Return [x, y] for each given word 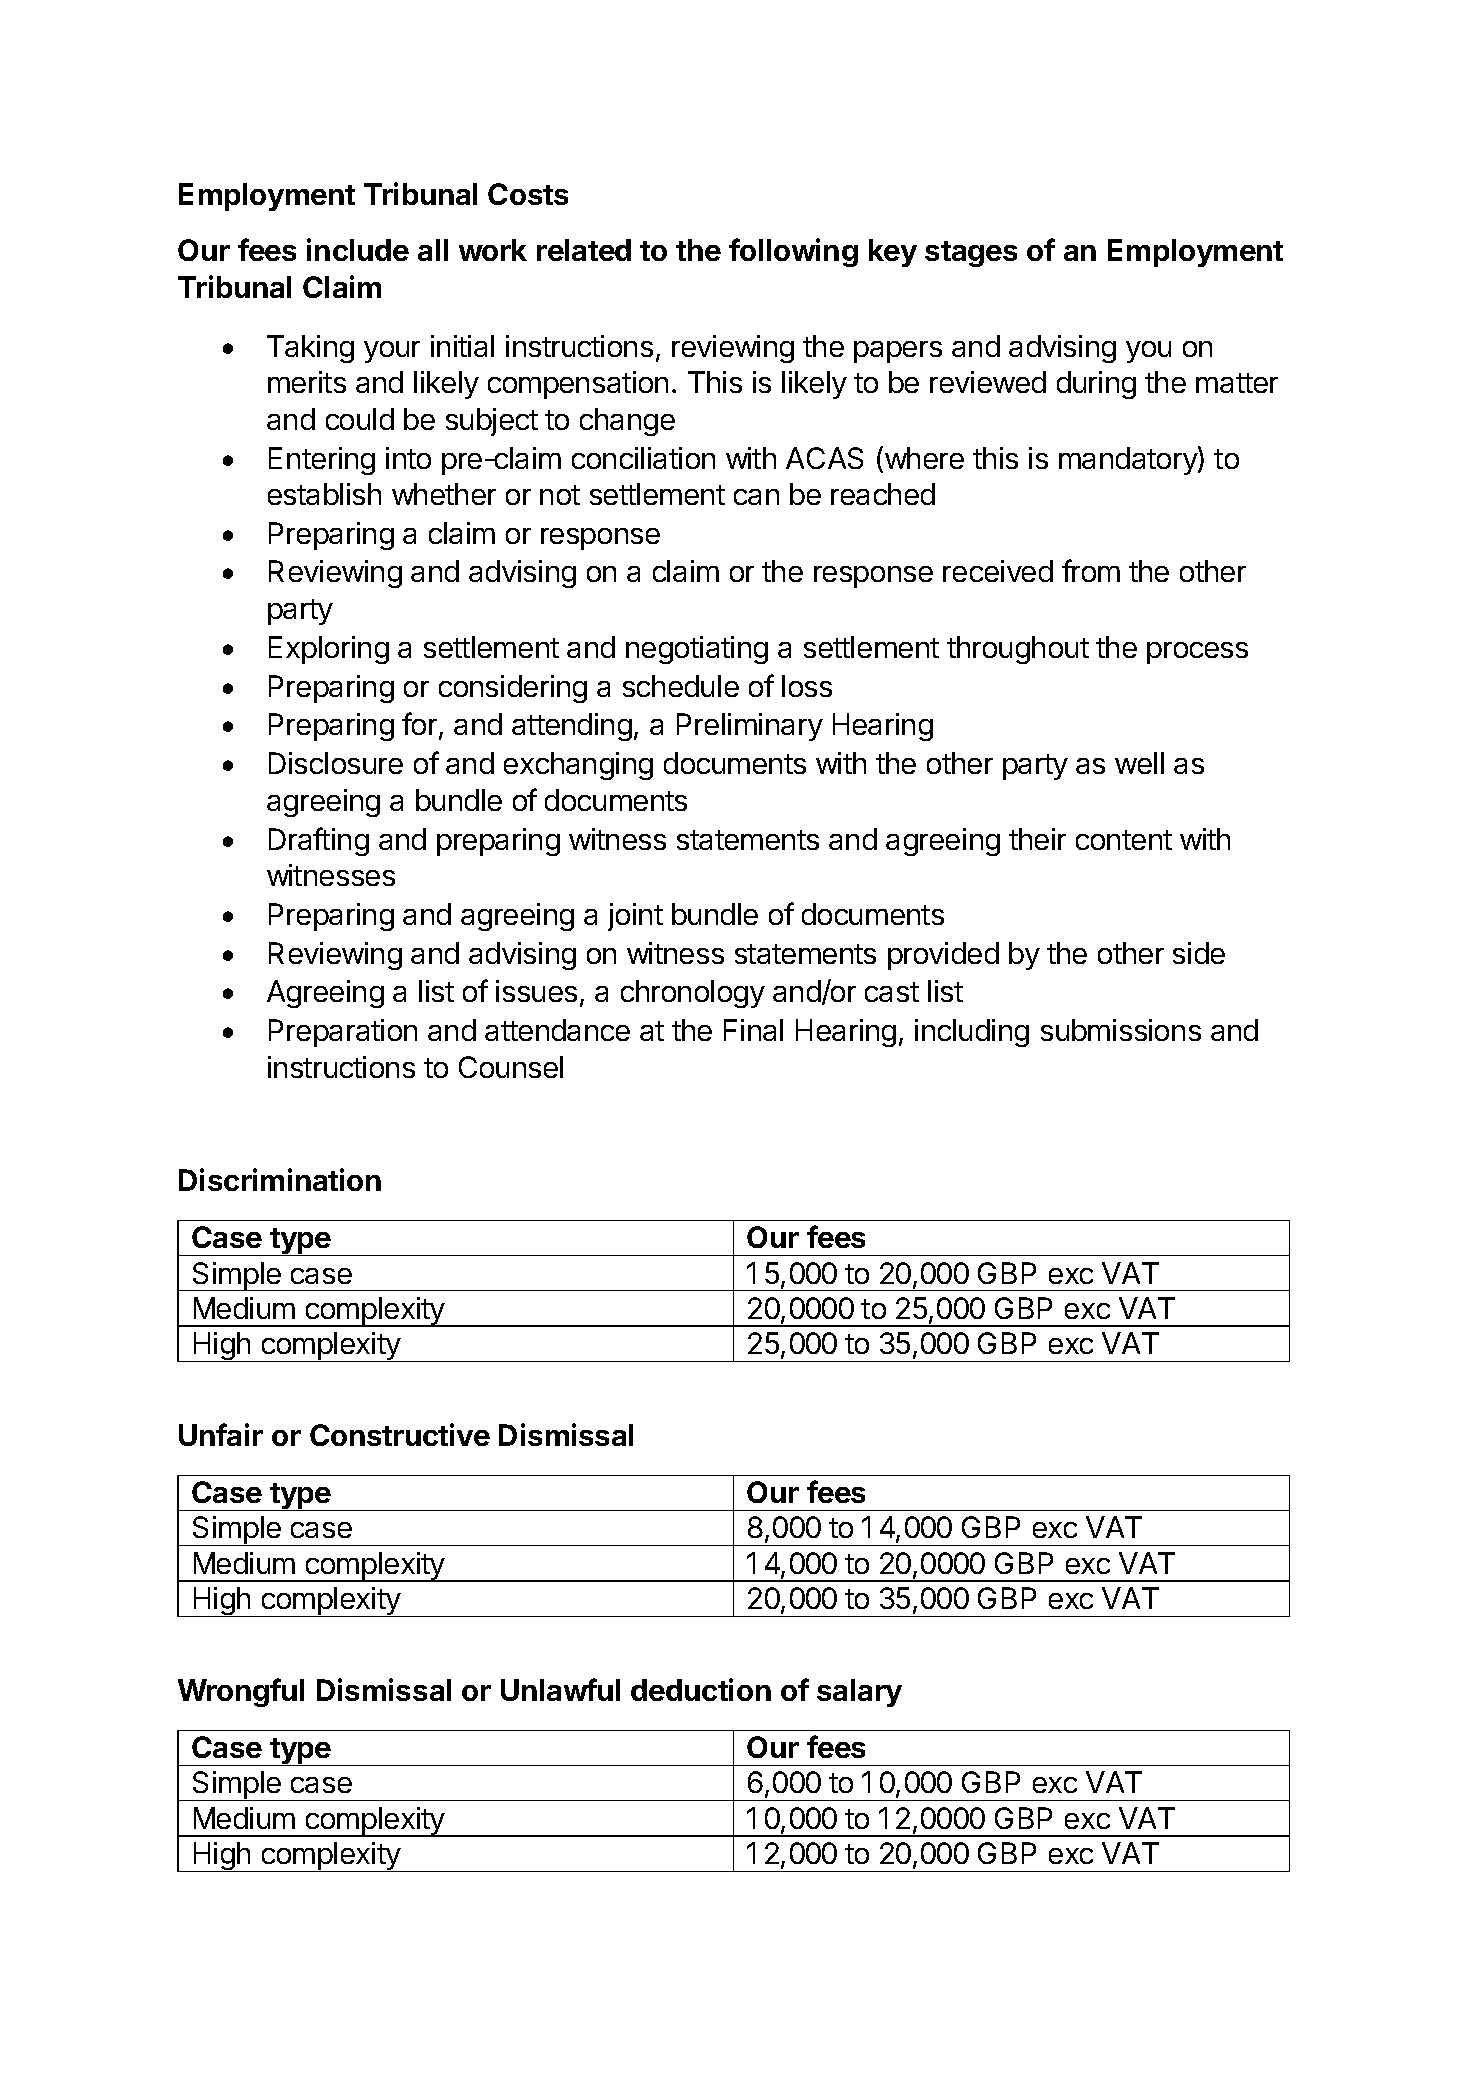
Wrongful [241, 1692]
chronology [693, 994]
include [358, 249]
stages [971, 254]
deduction [701, 1689]
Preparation [343, 1033]
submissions [1121, 1030]
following [793, 252]
